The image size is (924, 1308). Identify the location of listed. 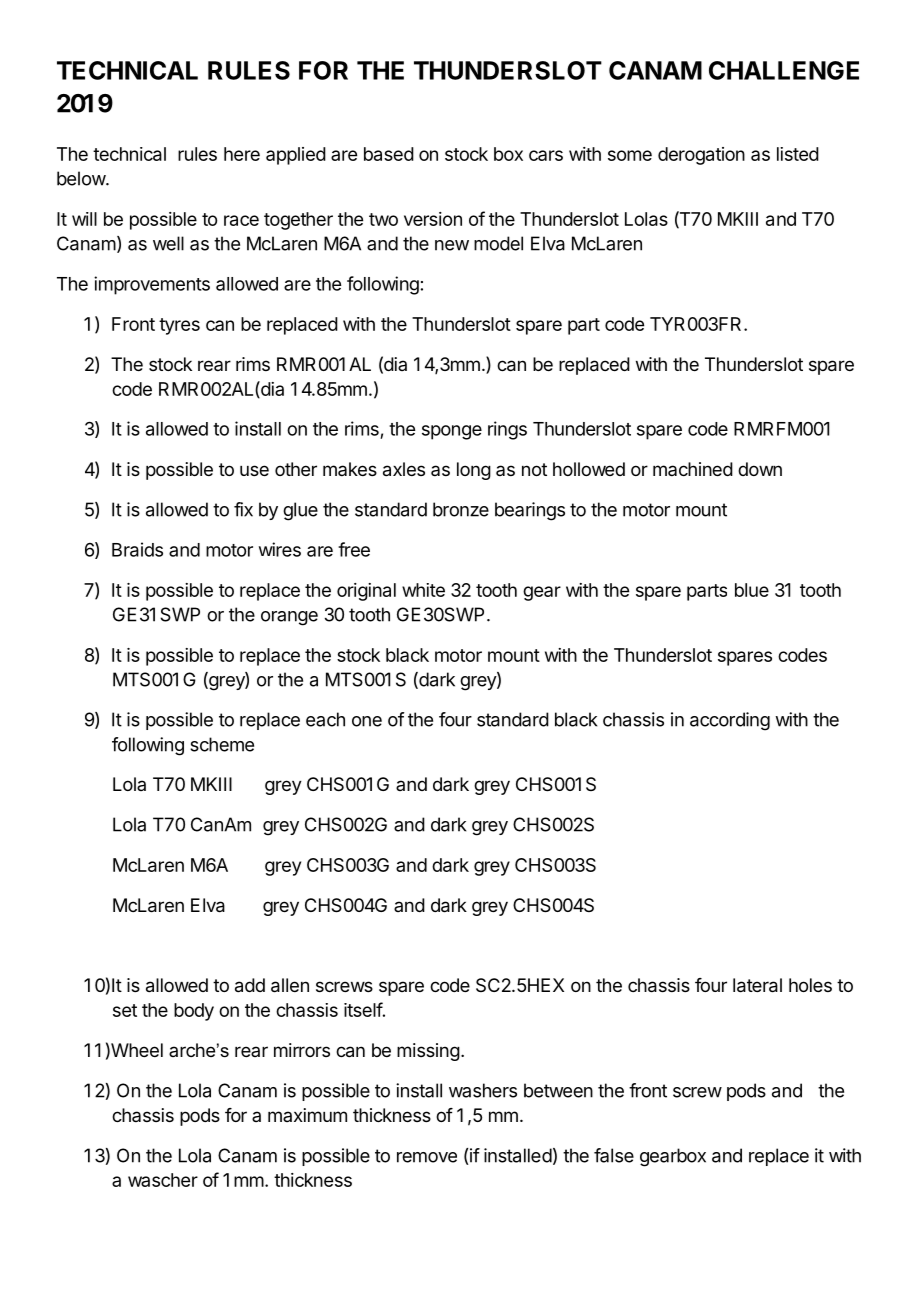
(798, 154).
